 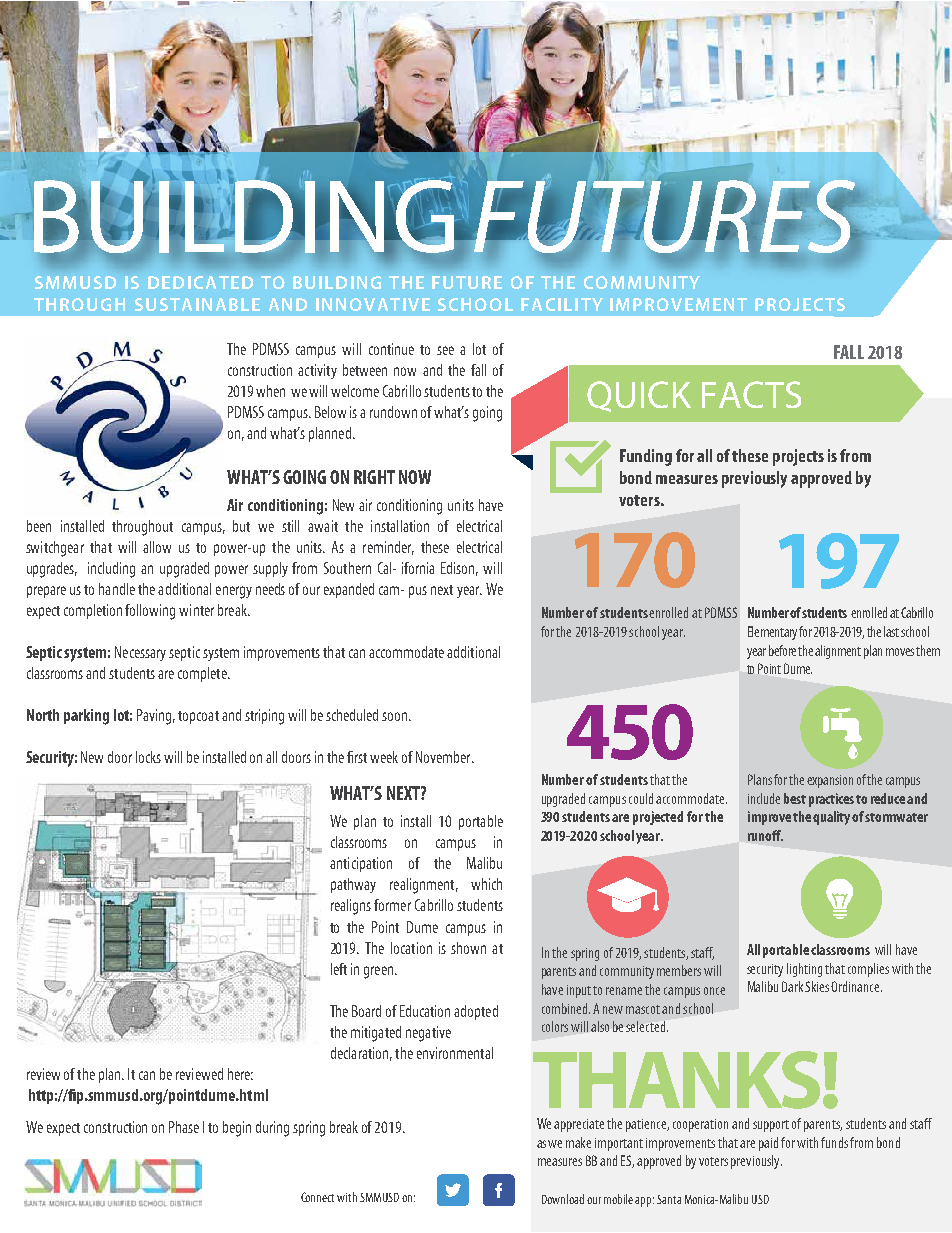 I want to click on pathway, so click(x=353, y=885).
